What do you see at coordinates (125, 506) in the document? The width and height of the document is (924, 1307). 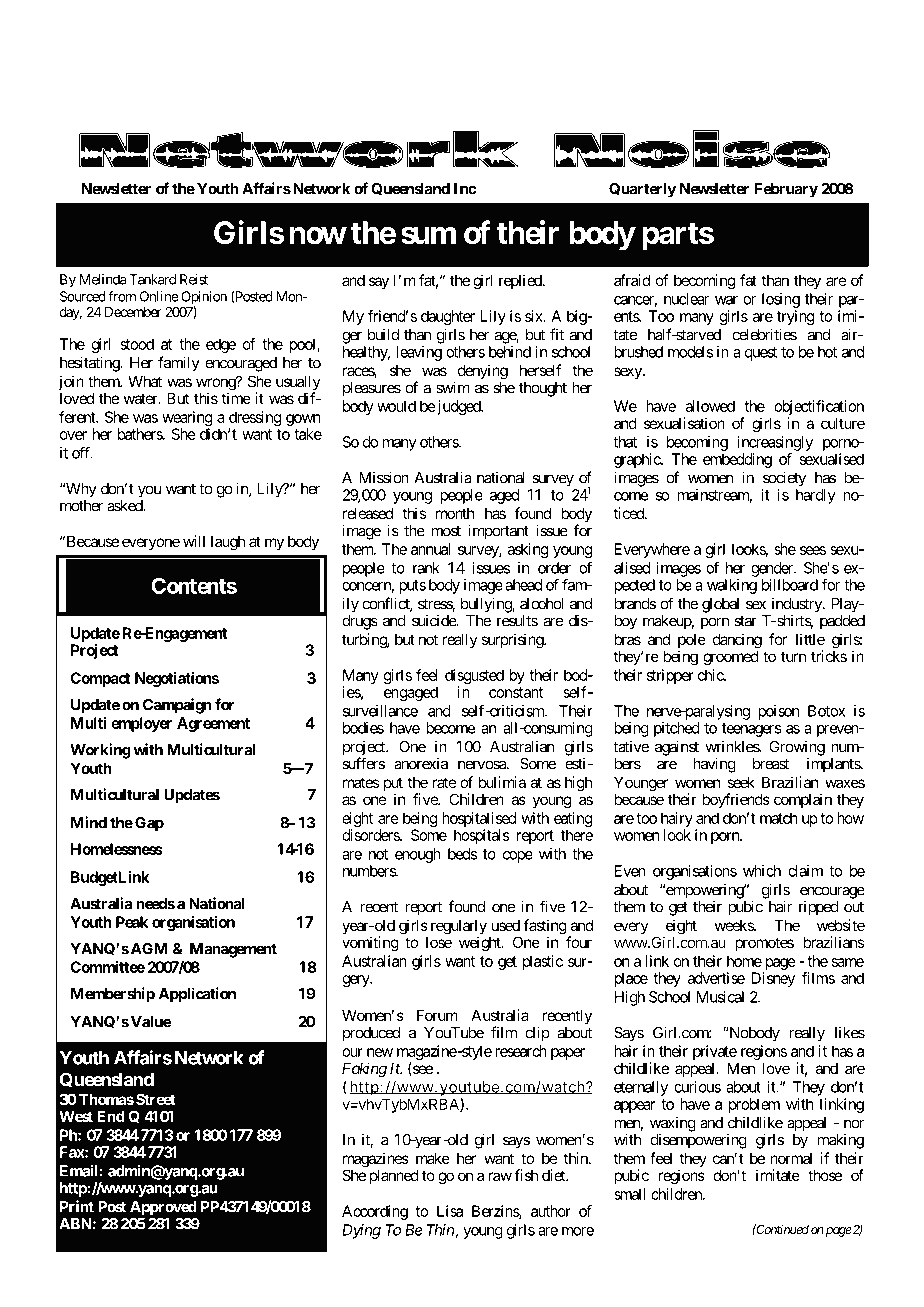 I see `asked` at bounding box center [125, 506].
